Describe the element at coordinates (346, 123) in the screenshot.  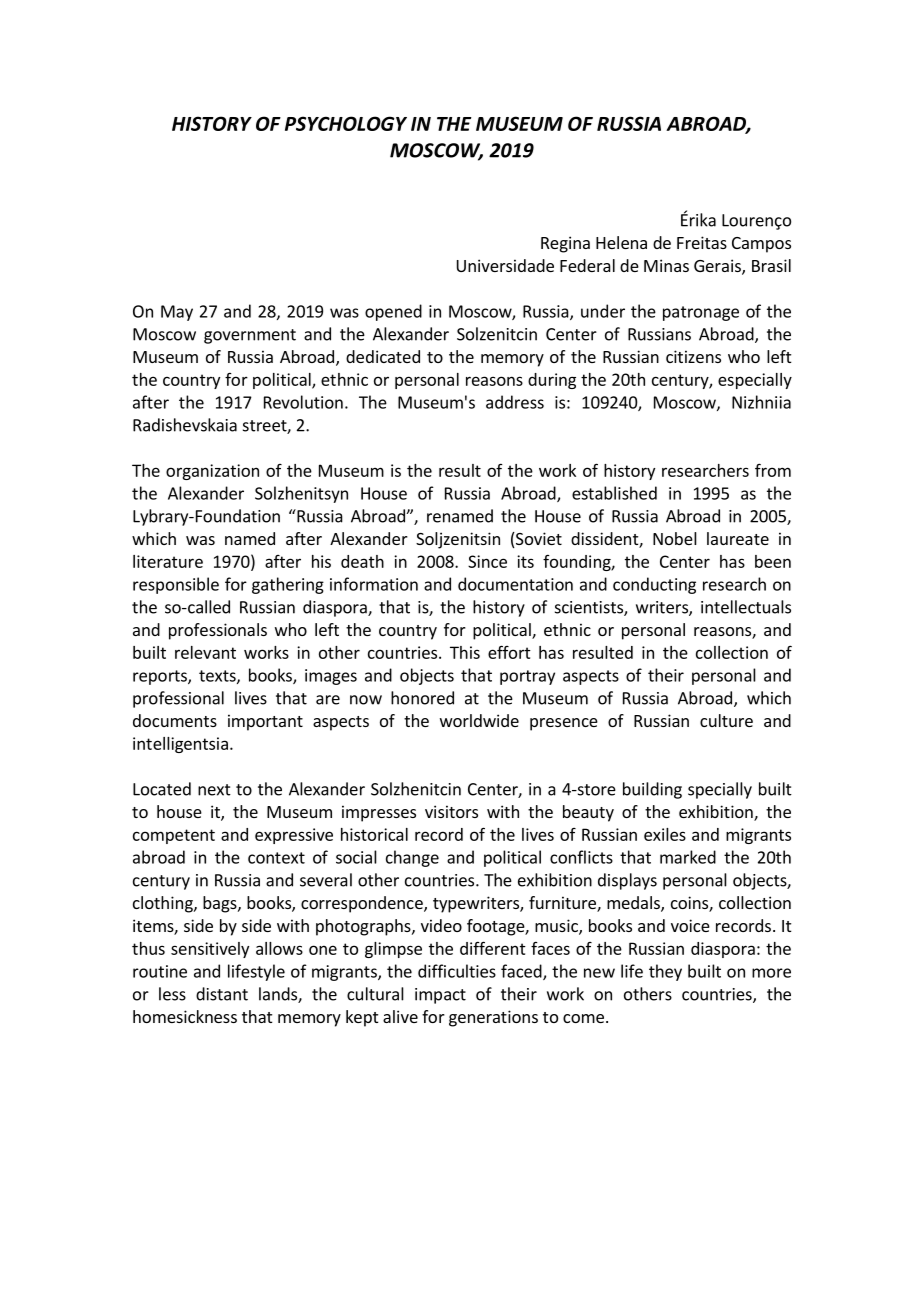
I see `PSYCHOLOGY` at that location.
